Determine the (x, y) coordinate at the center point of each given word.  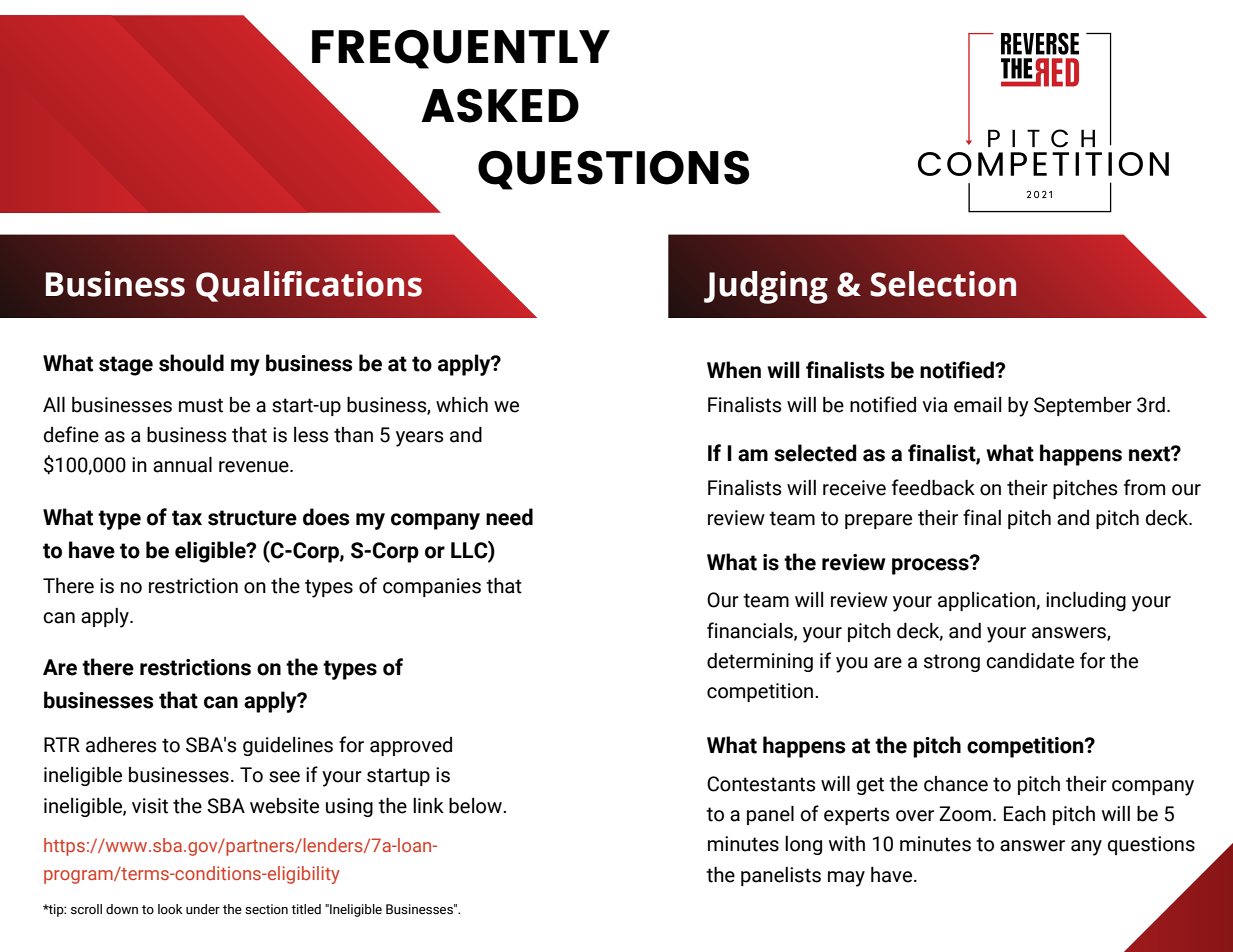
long (803, 845)
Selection (943, 284)
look (170, 909)
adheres (121, 745)
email (977, 405)
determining (760, 662)
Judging (766, 287)
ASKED (500, 105)
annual (182, 465)
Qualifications (309, 286)
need (509, 517)
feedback (933, 487)
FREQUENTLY (461, 49)
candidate (1030, 661)
